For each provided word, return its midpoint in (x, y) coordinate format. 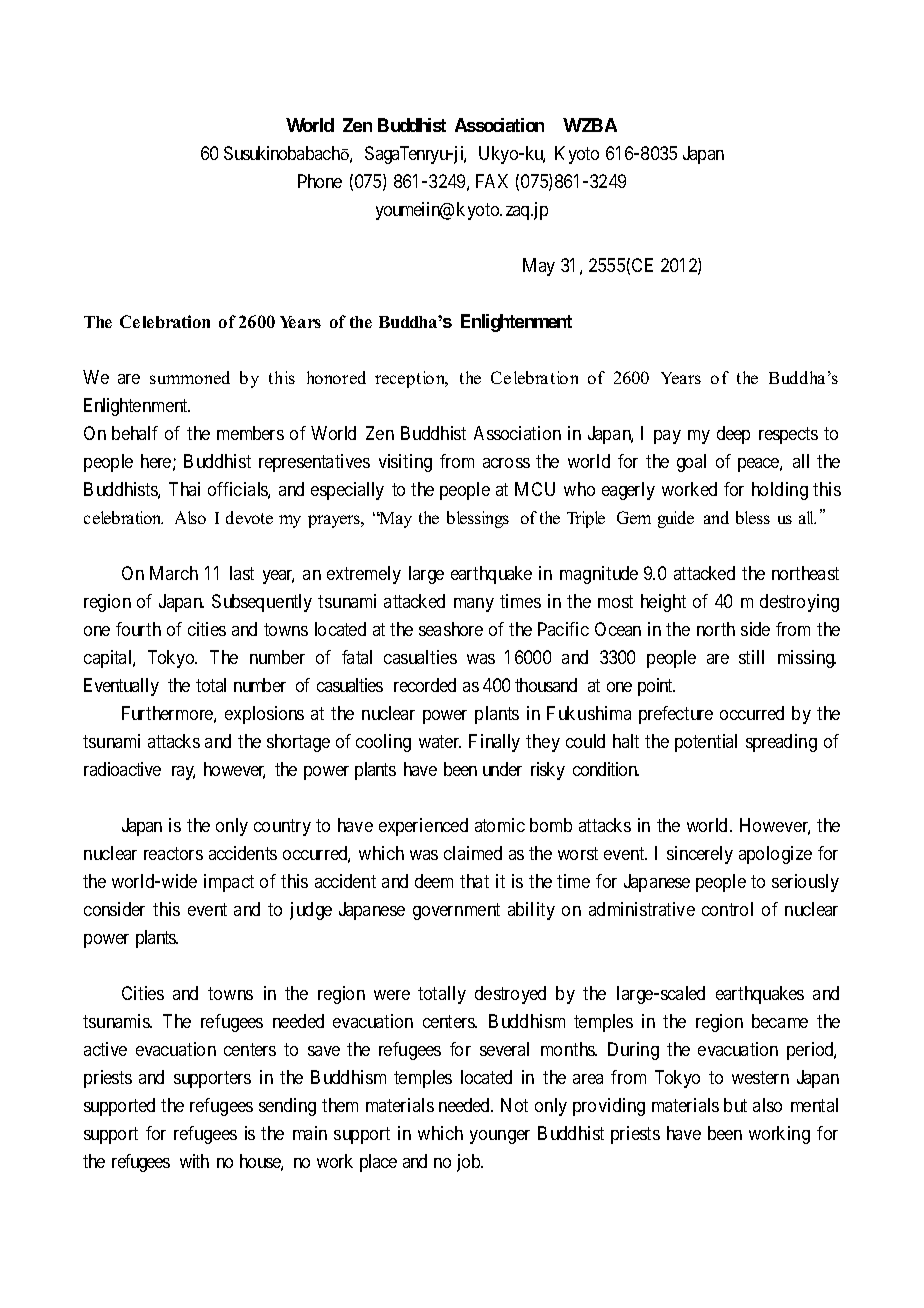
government (456, 911)
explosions (264, 715)
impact (229, 883)
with (194, 1161)
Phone (320, 181)
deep (733, 435)
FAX (492, 181)
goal (691, 463)
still (751, 657)
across (506, 463)
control (727, 909)
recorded (425, 685)
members (250, 433)
